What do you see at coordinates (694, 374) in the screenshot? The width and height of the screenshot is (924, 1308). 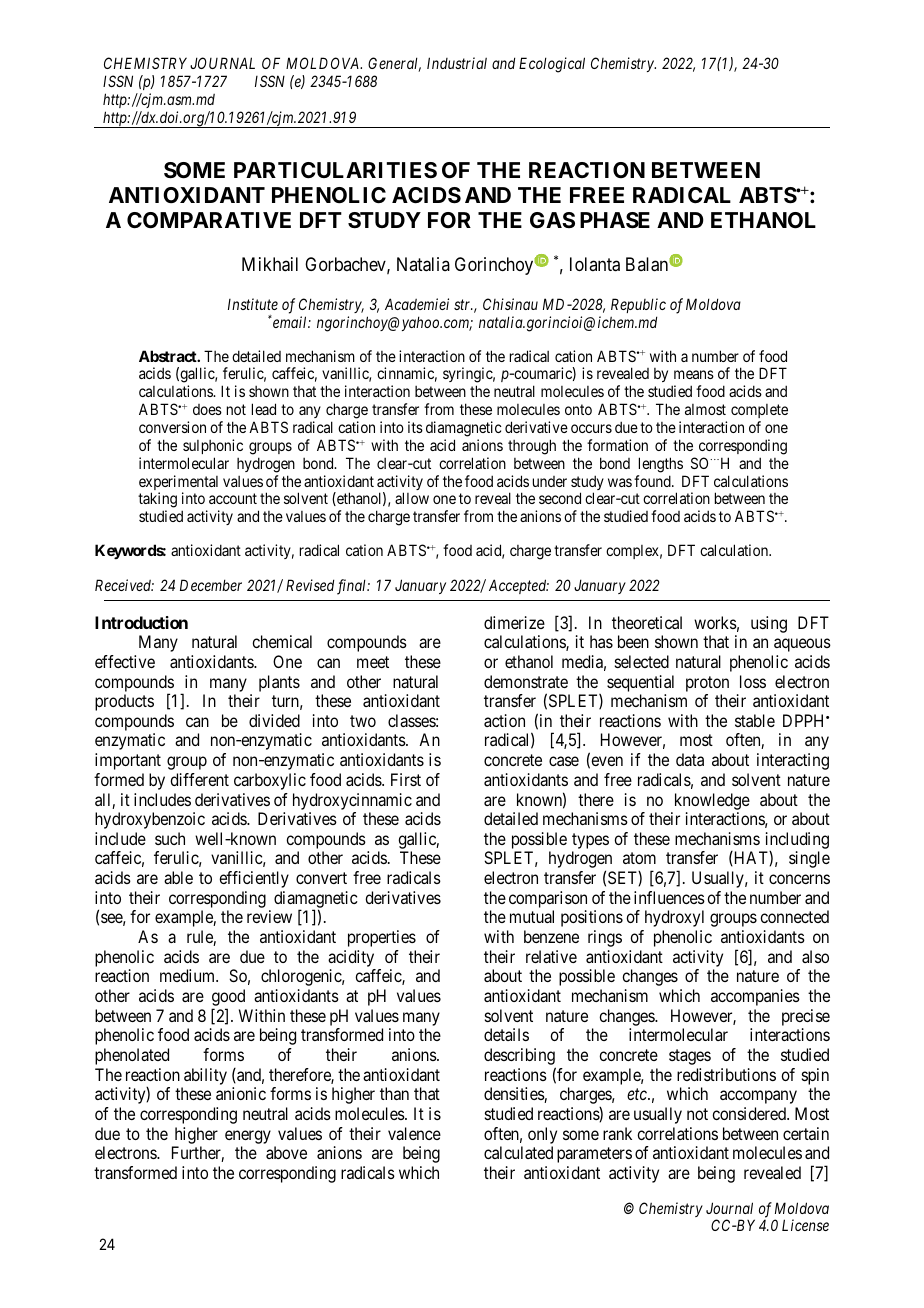 I see `means` at bounding box center [694, 374].
